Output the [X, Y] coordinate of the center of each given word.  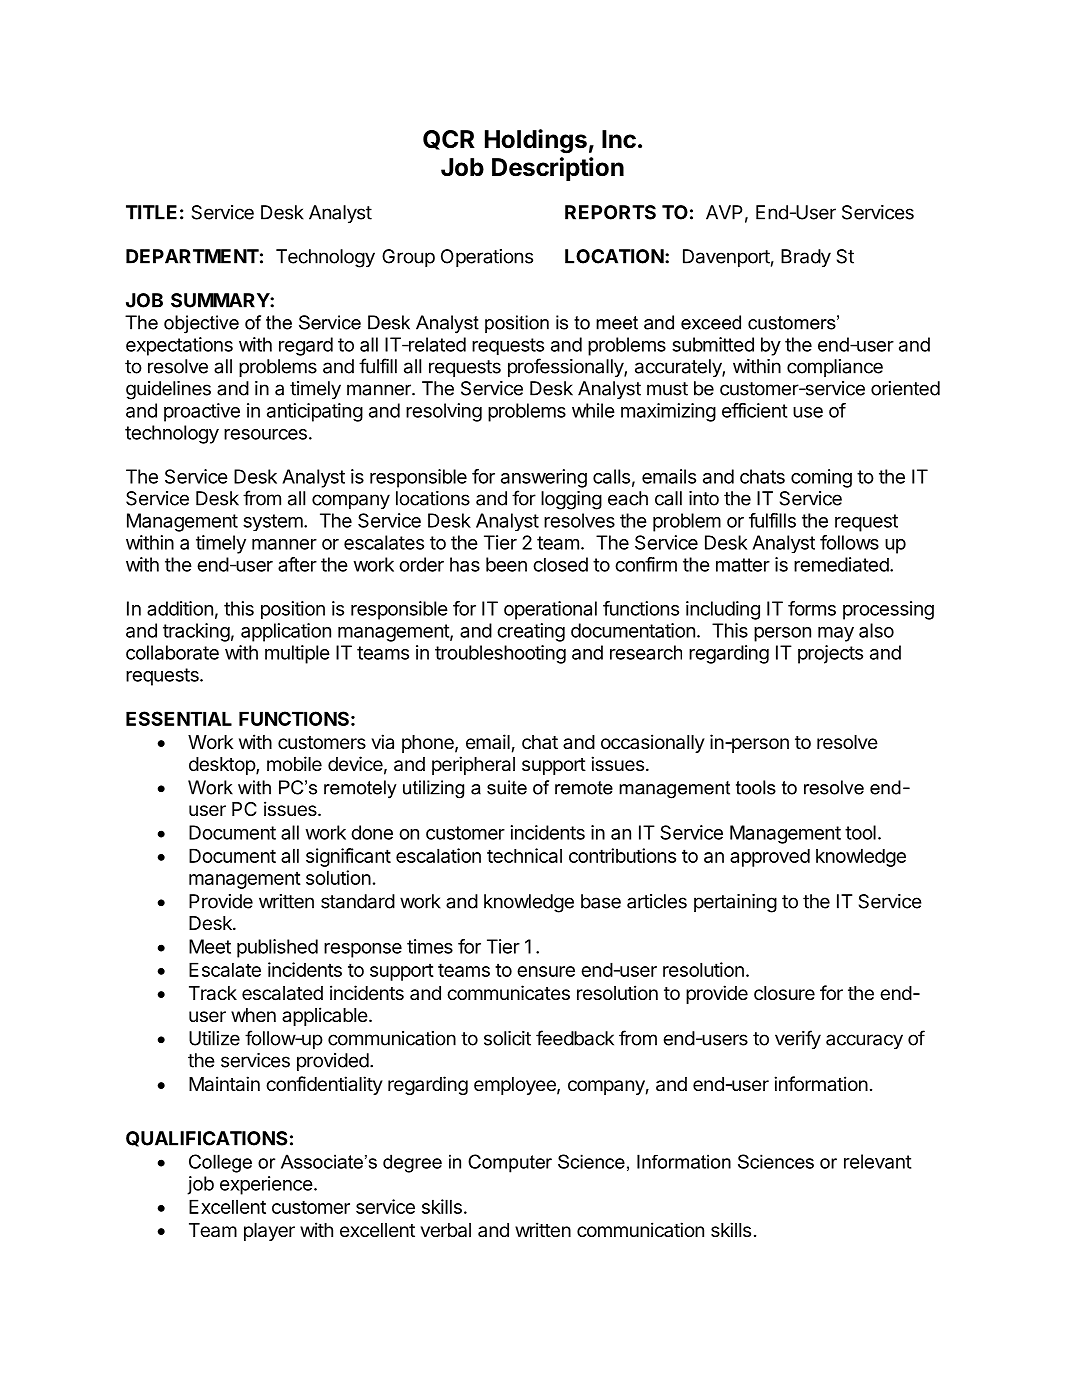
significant [348, 857]
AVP [724, 212]
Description [558, 169]
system [273, 522]
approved [770, 858]
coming [821, 478]
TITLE [151, 212]
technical [524, 855]
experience [266, 1185]
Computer [510, 1163]
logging [571, 500]
